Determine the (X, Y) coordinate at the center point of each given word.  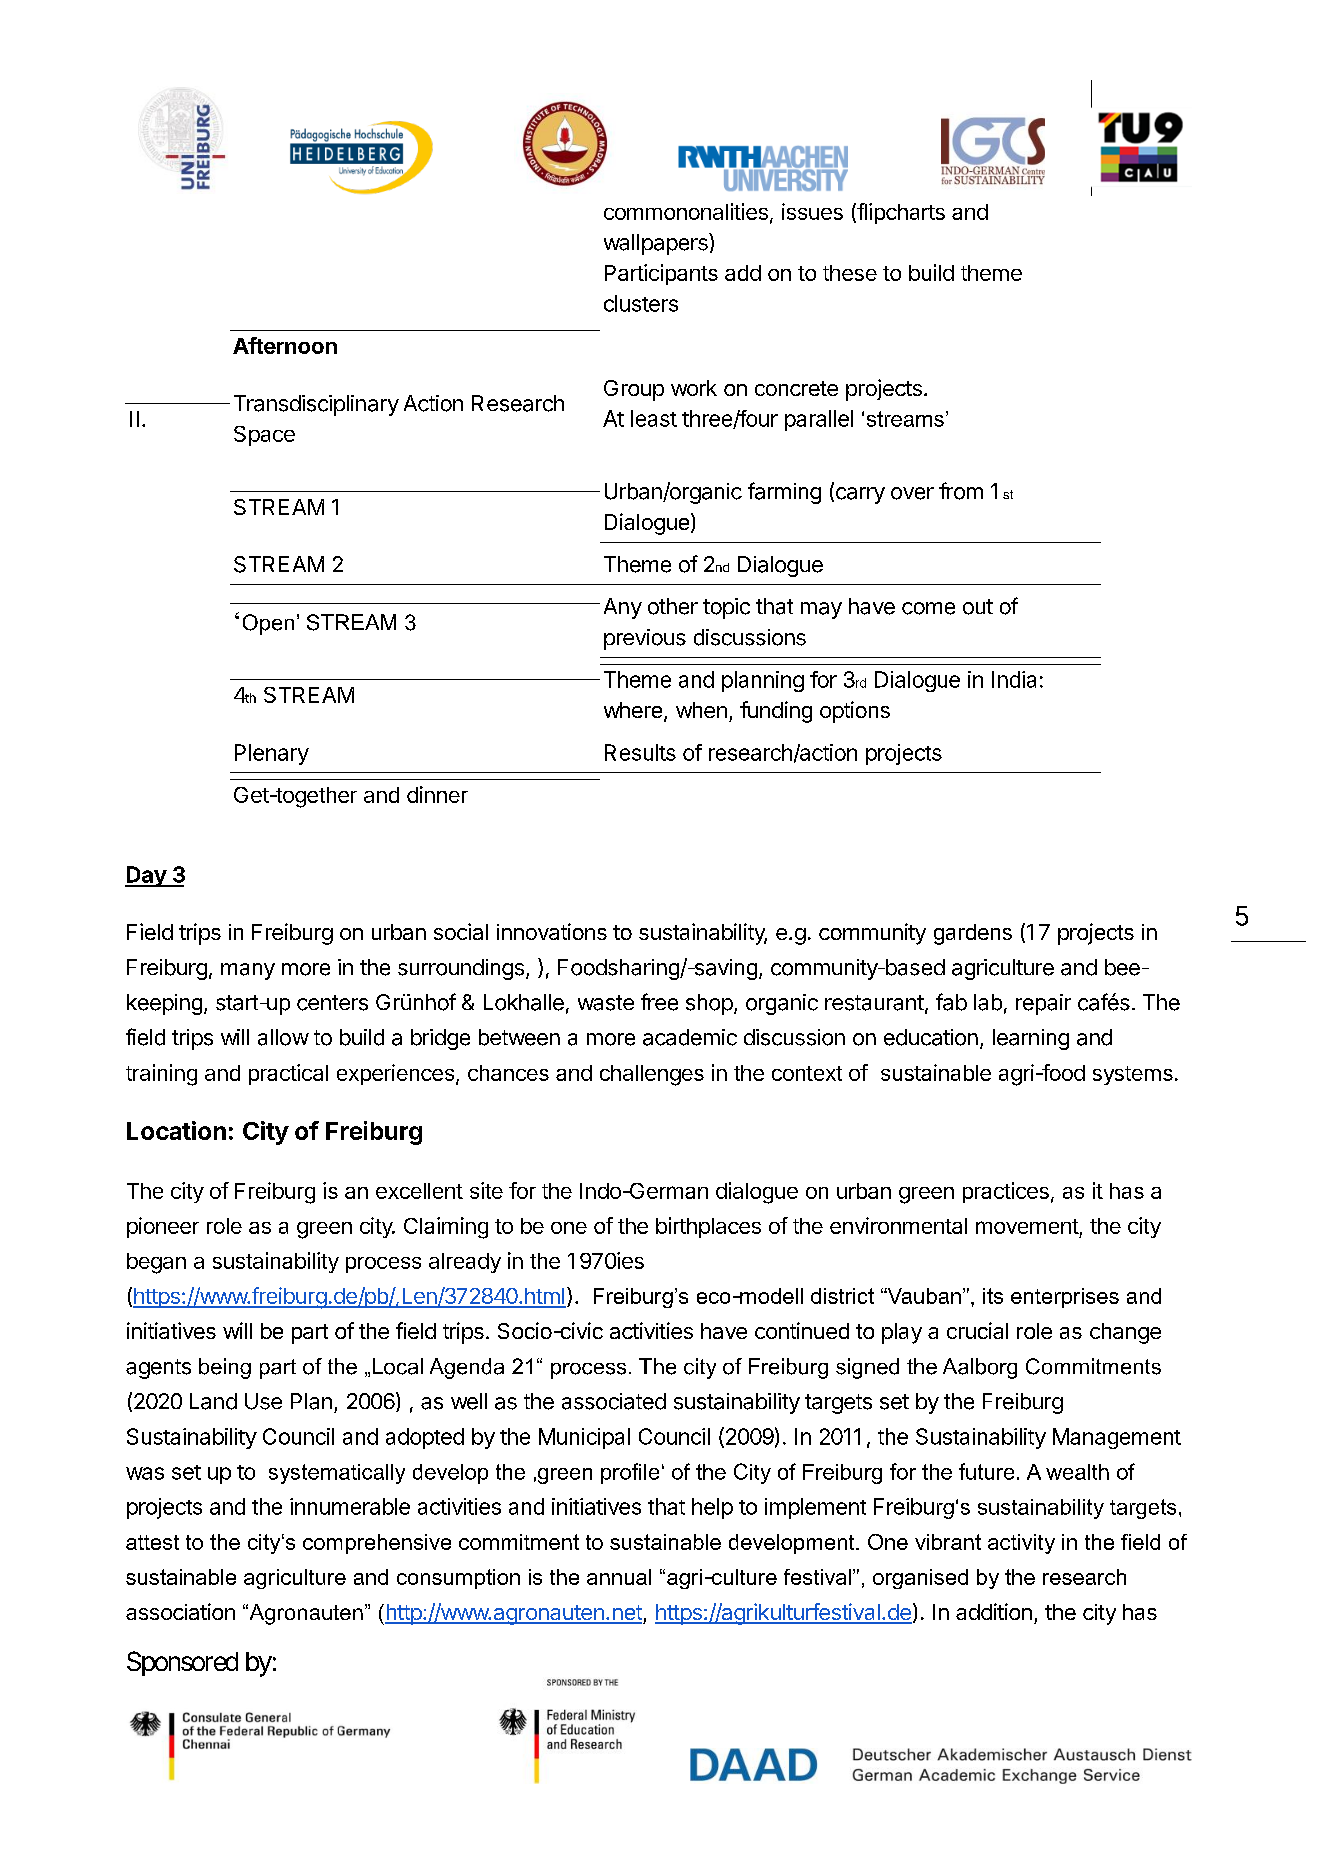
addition (994, 1611)
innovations (552, 931)
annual (619, 1577)
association (180, 1611)
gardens (973, 934)
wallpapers (657, 244)
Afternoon (285, 345)
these (850, 273)
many (248, 971)
